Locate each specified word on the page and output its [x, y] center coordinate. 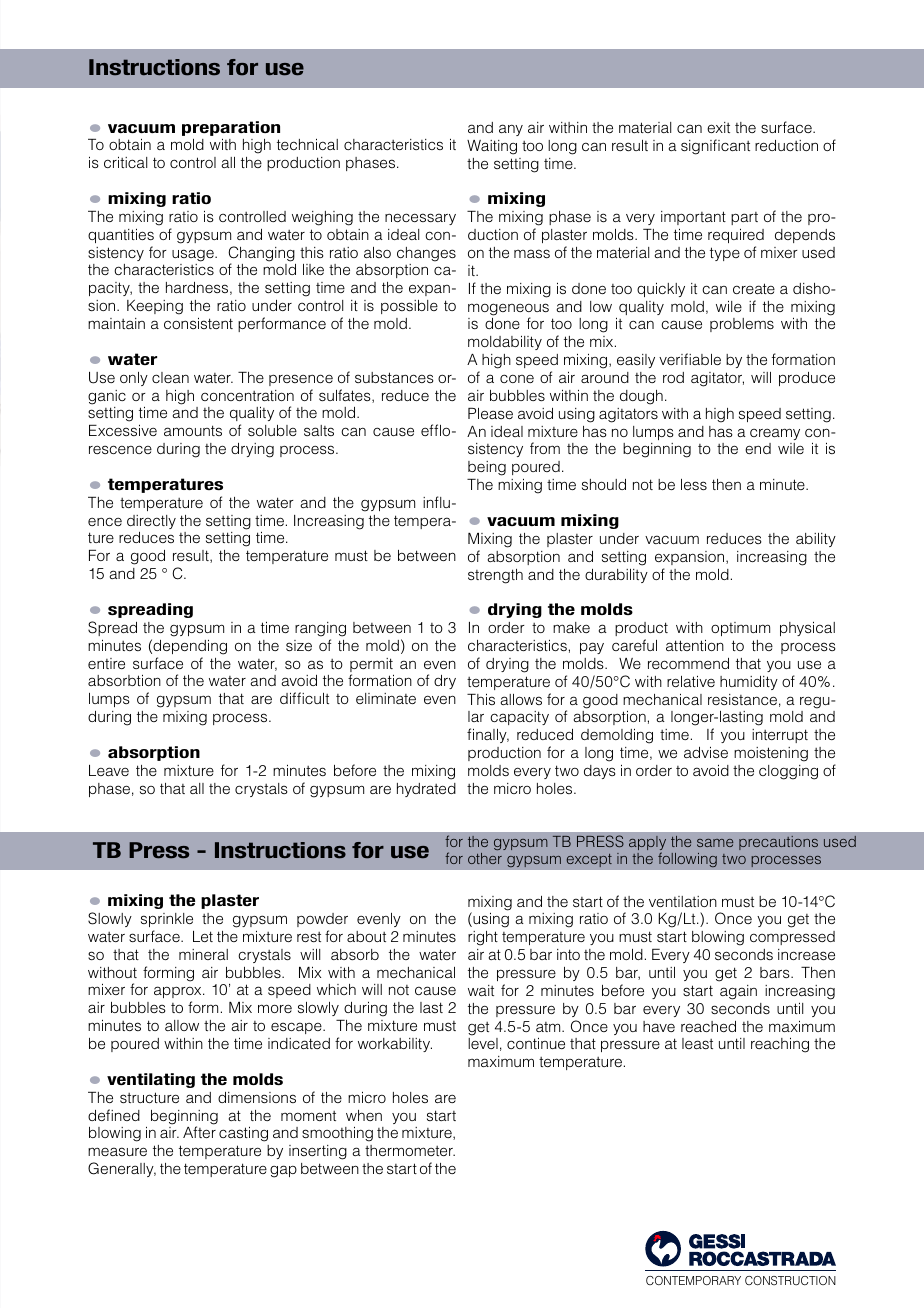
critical [125, 162]
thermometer [410, 1150]
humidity [749, 683]
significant [715, 147]
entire [106, 663]
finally [488, 735]
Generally [122, 1169]
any [511, 130]
